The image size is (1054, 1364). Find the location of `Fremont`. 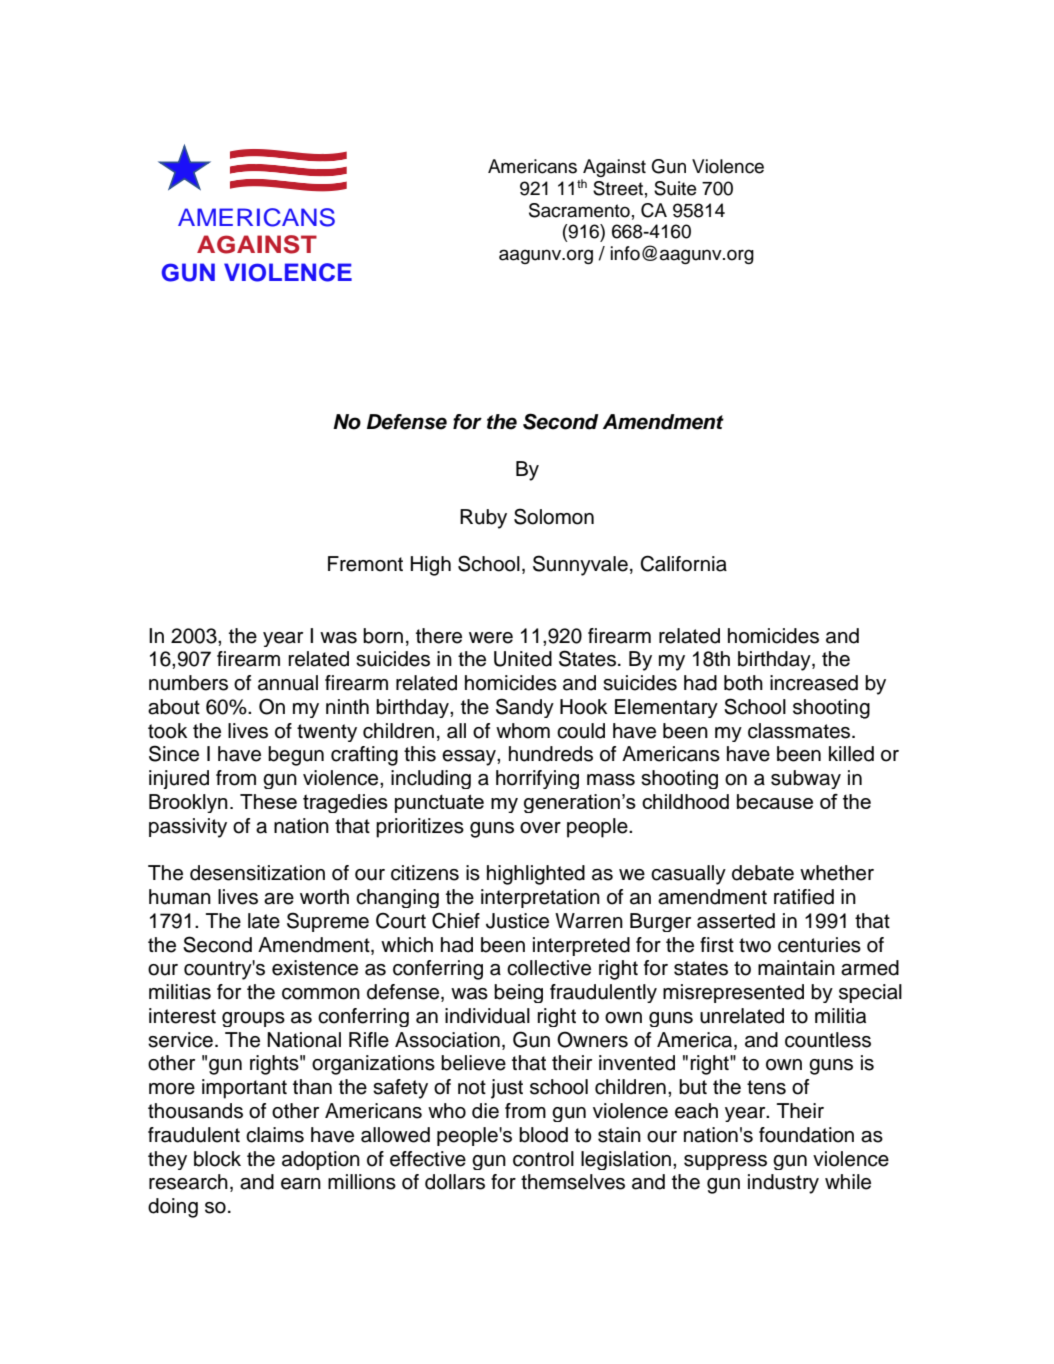

Fremont is located at coordinates (365, 564).
